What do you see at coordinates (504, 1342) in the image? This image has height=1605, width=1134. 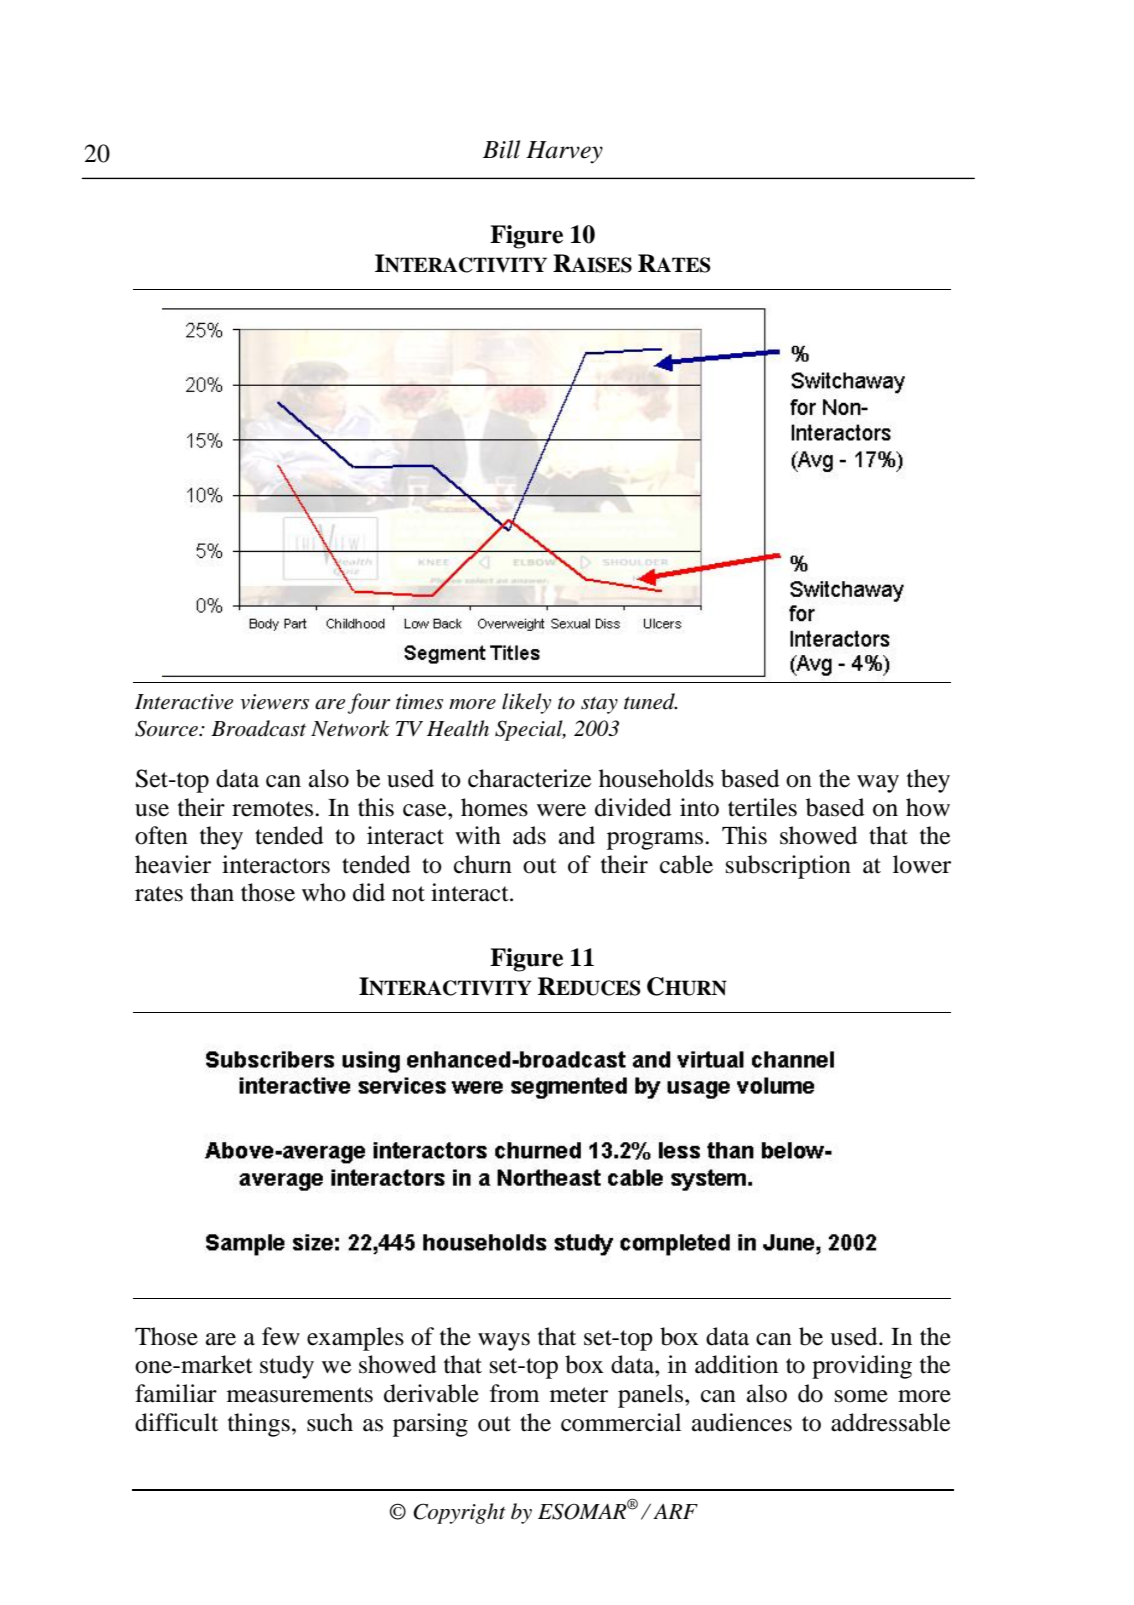 I see `ways` at bounding box center [504, 1342].
